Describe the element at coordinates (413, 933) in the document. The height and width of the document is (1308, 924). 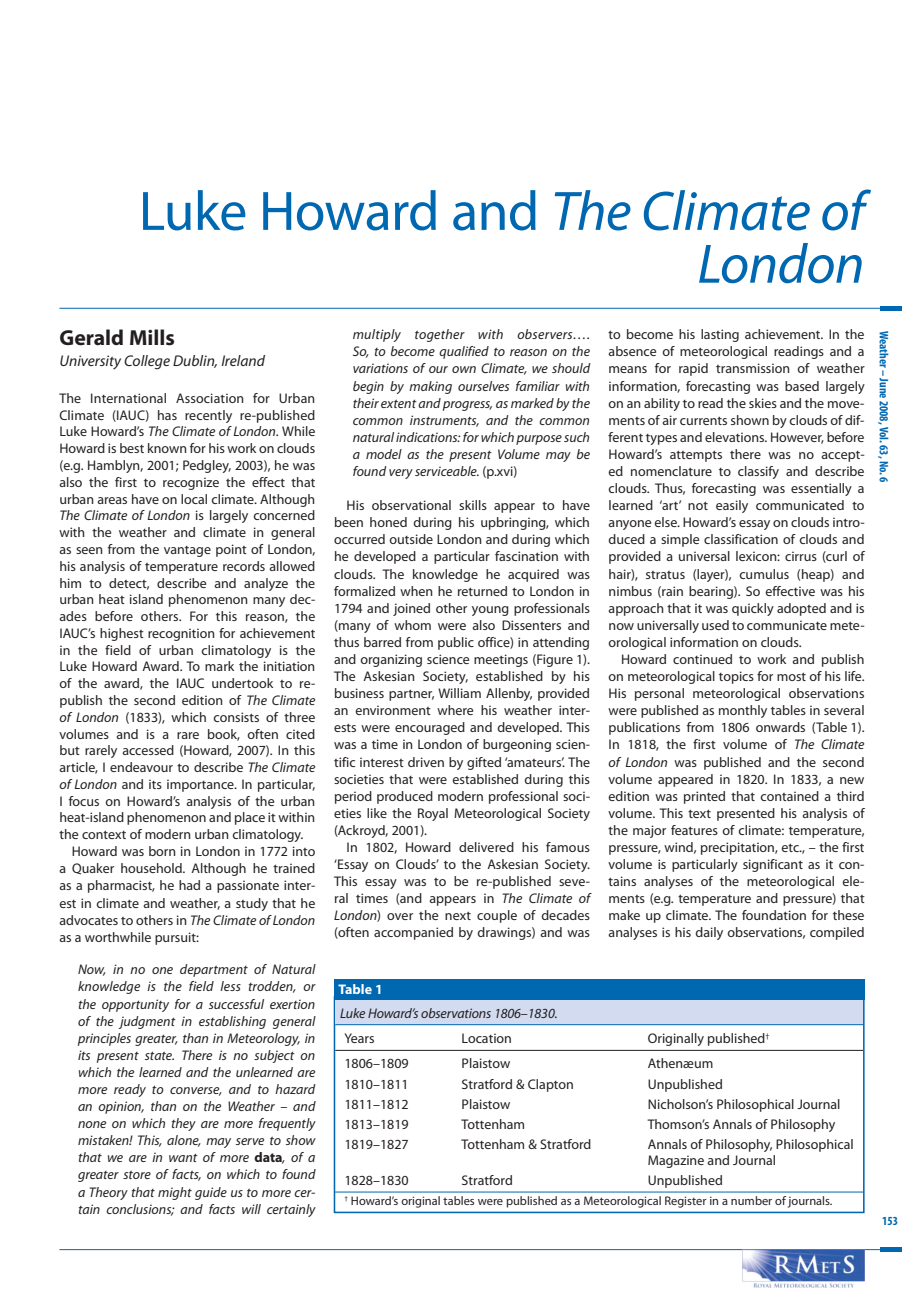
I see `accompanied` at that location.
